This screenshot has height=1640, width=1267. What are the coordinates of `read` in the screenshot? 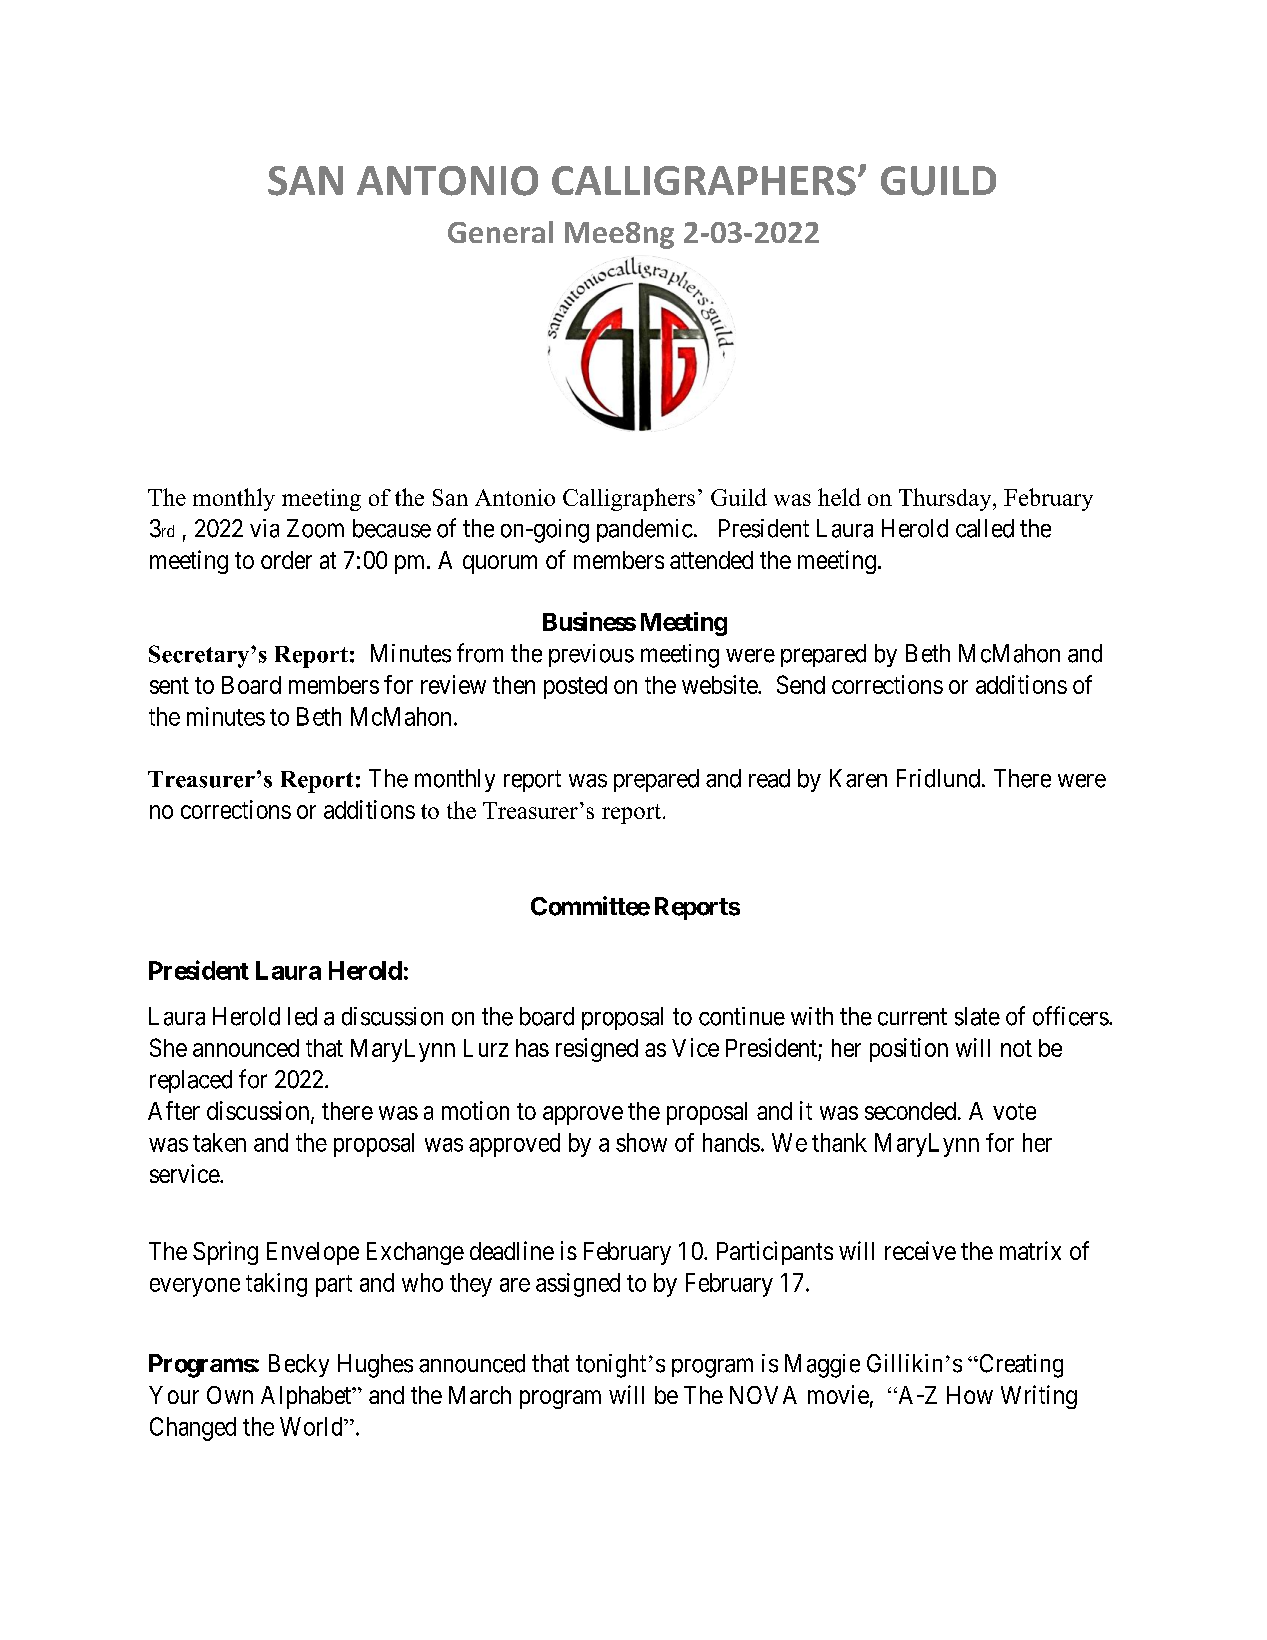 It's located at (769, 778).
